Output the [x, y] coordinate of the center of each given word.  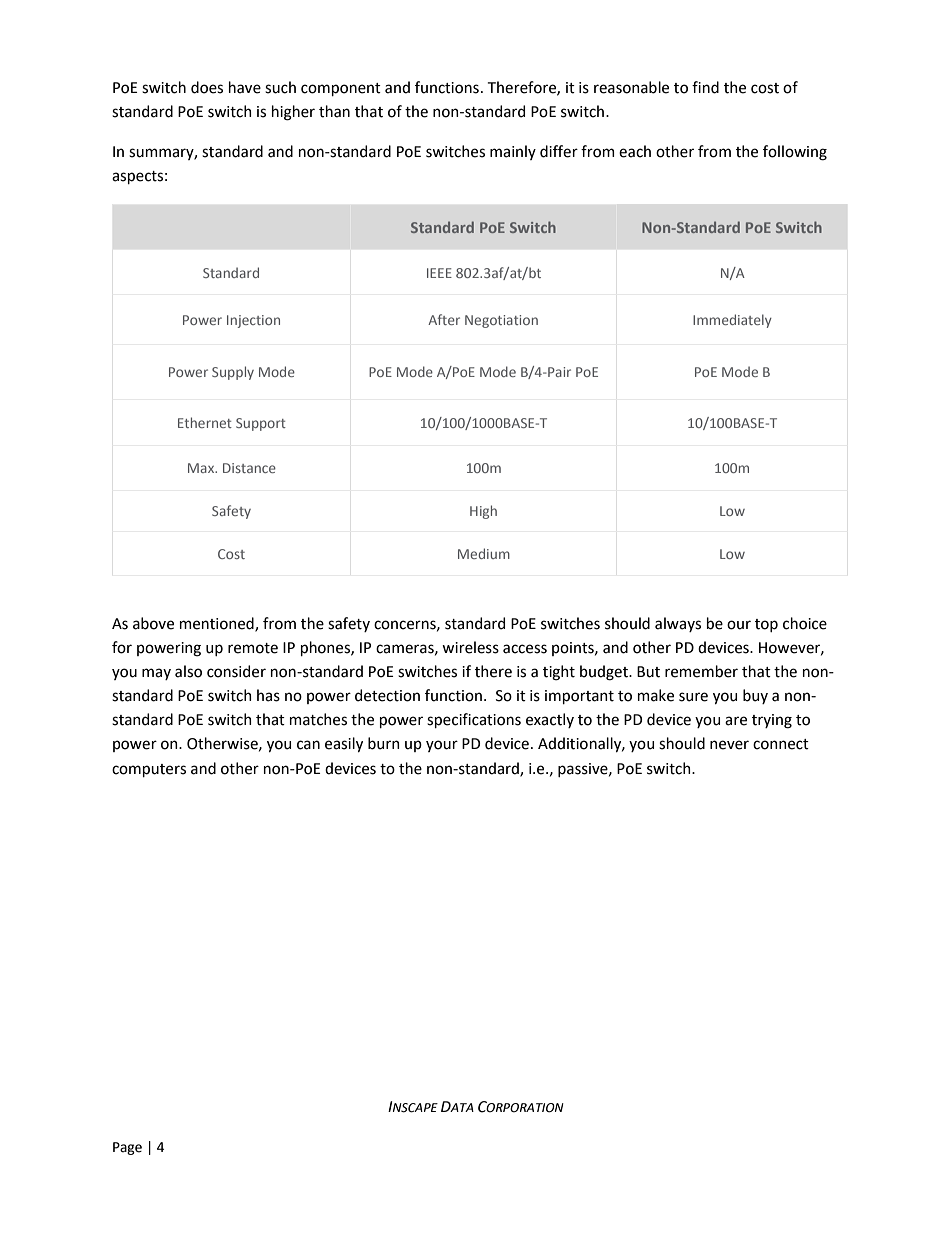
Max [202, 468]
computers [149, 770]
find [705, 87]
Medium [484, 553]
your [442, 746]
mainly [513, 152]
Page [127, 1148]
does [207, 87]
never [729, 745]
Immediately [732, 321]
